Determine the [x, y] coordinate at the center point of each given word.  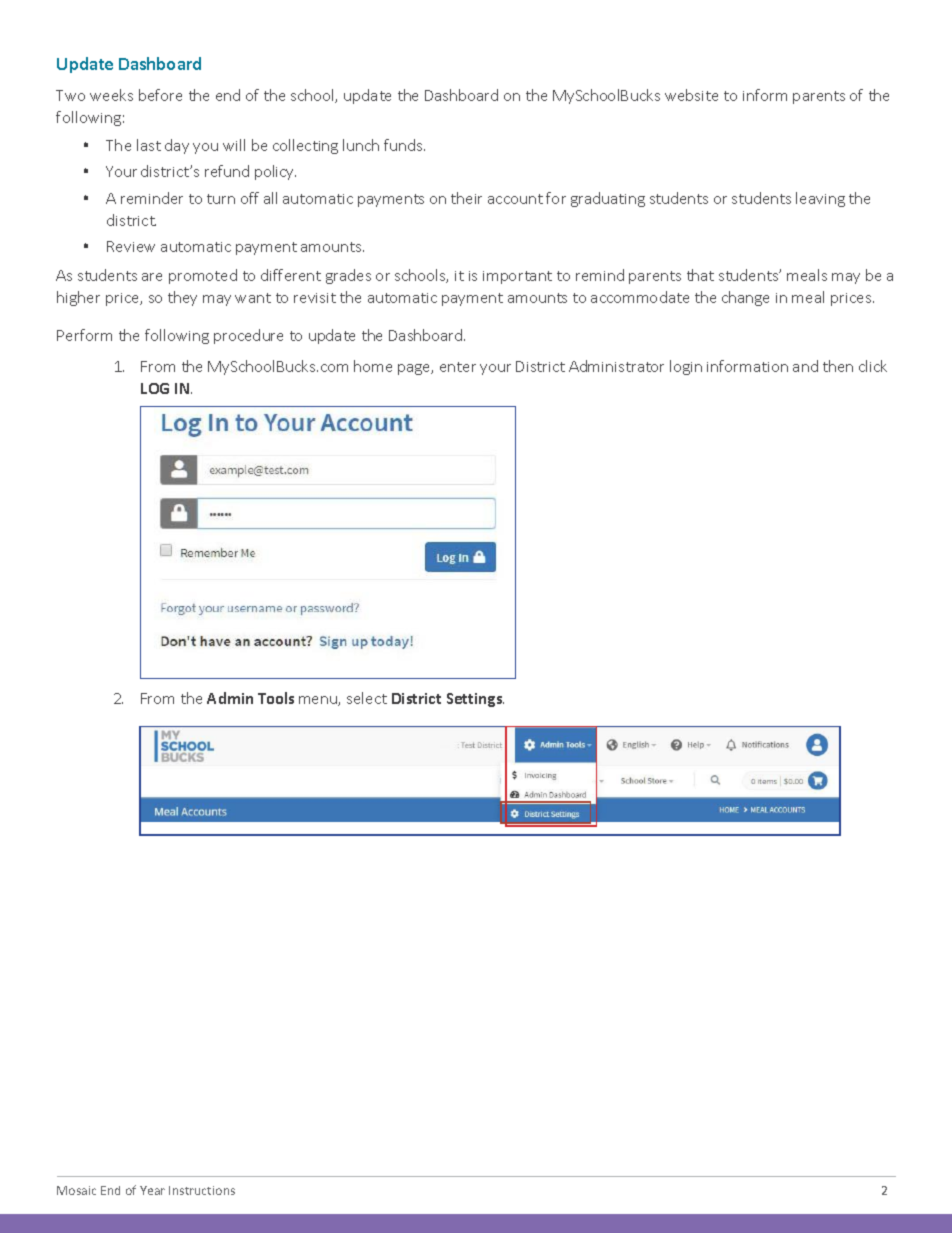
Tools [276, 698]
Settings [475, 700]
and [805, 366]
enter [458, 367]
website [691, 95]
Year [152, 1190]
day [177, 146]
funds [404, 145]
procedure [248, 336]
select [367, 698]
